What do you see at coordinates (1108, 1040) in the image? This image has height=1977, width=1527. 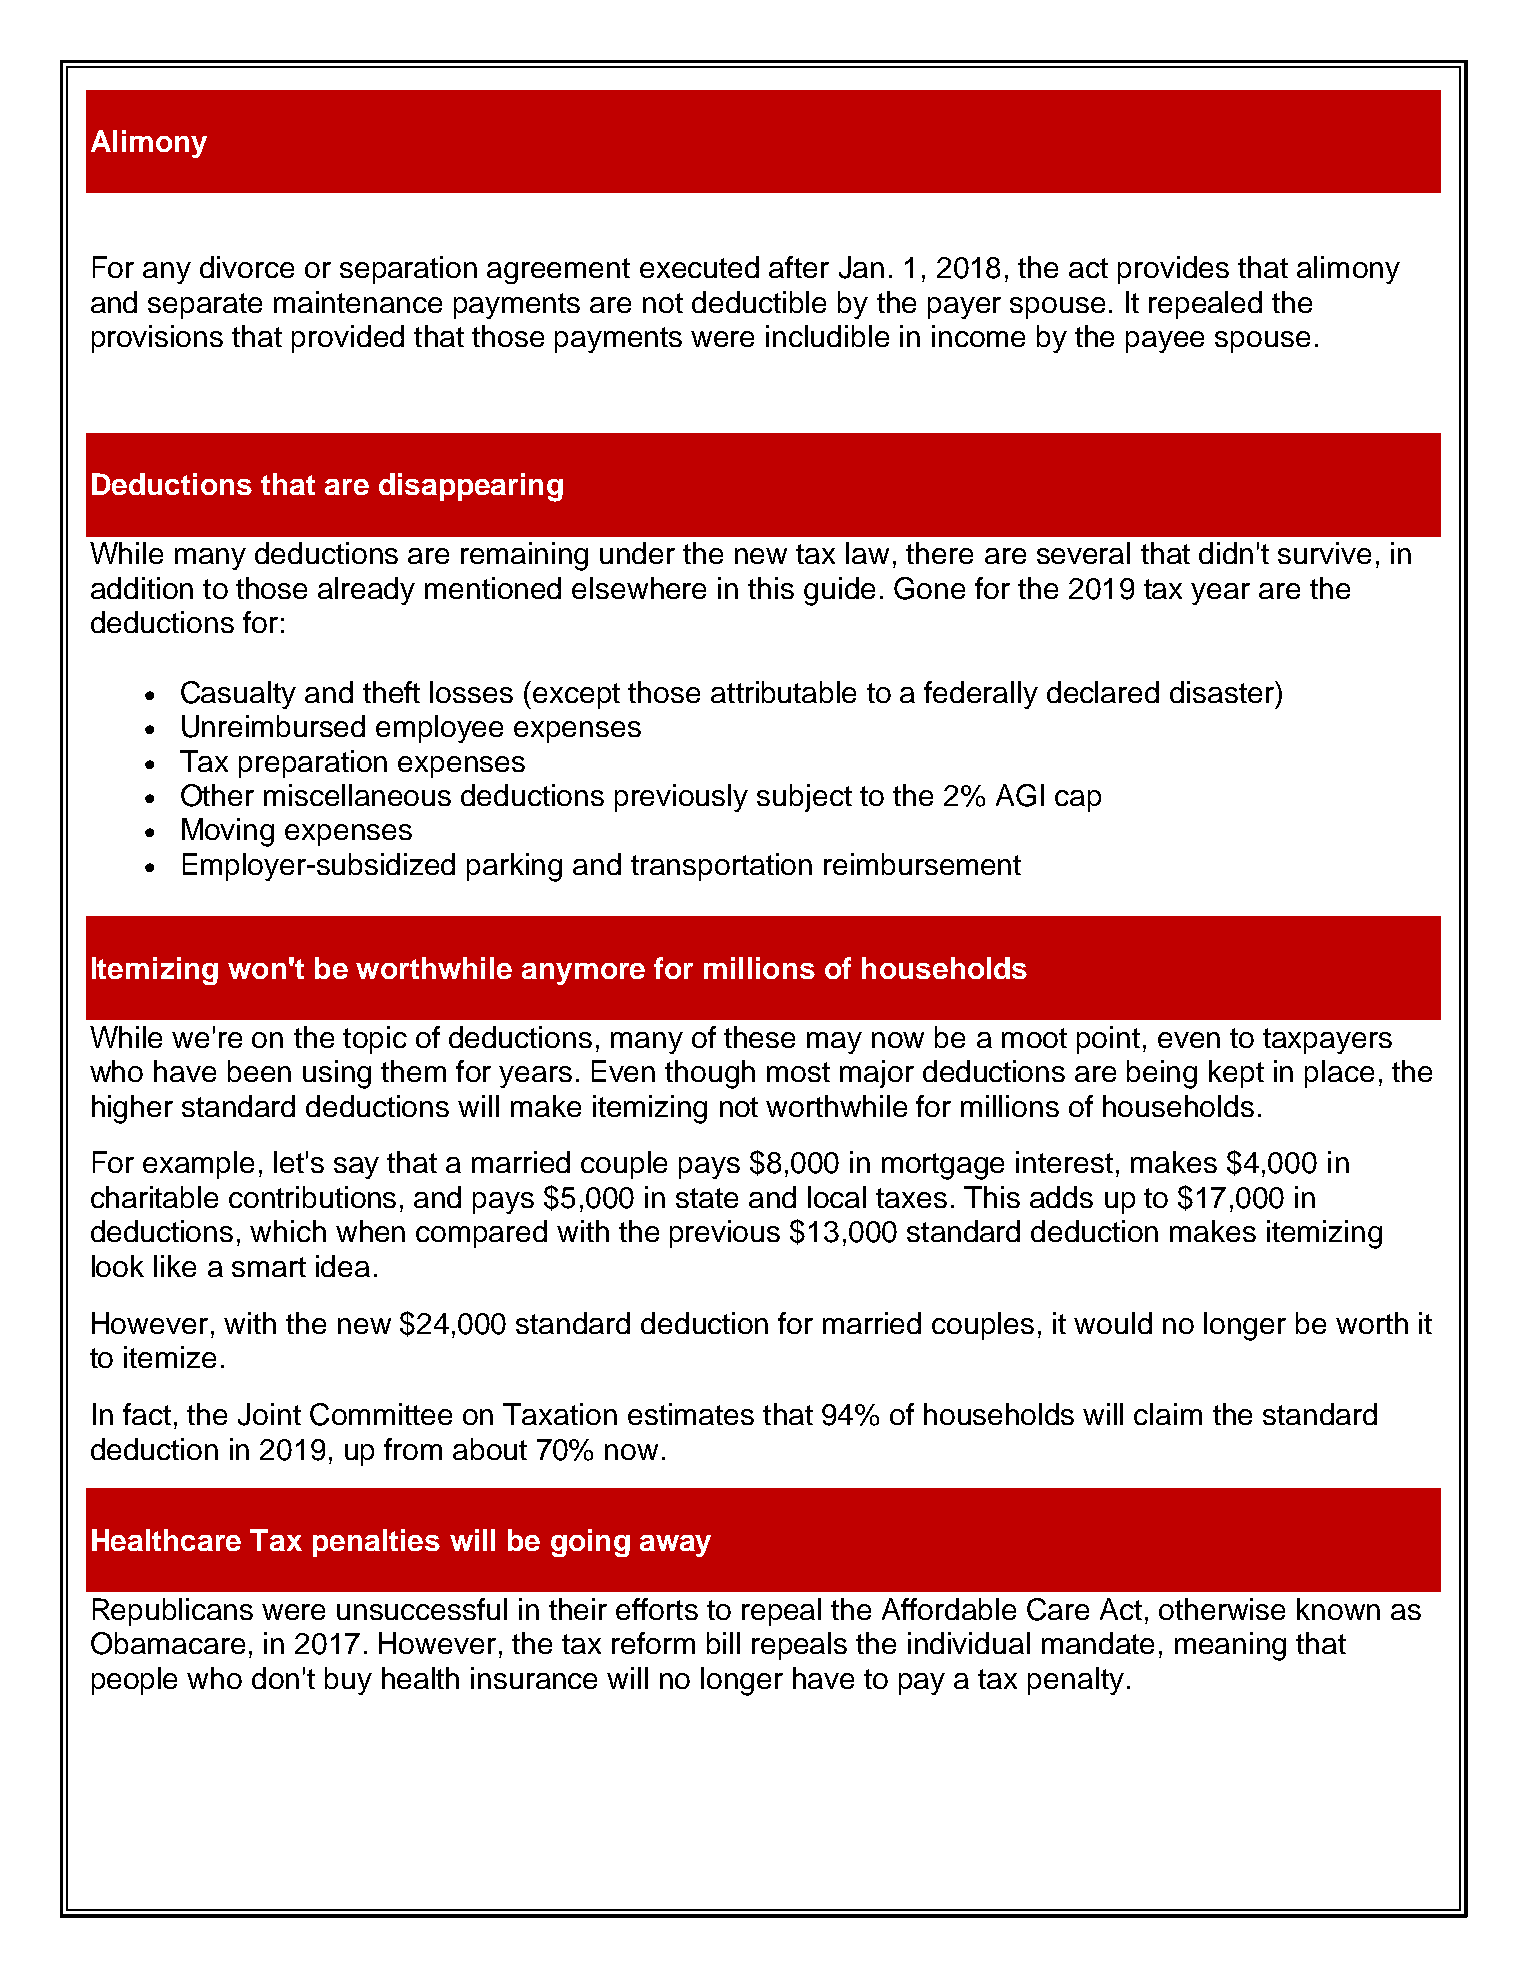 I see `point` at bounding box center [1108, 1040].
